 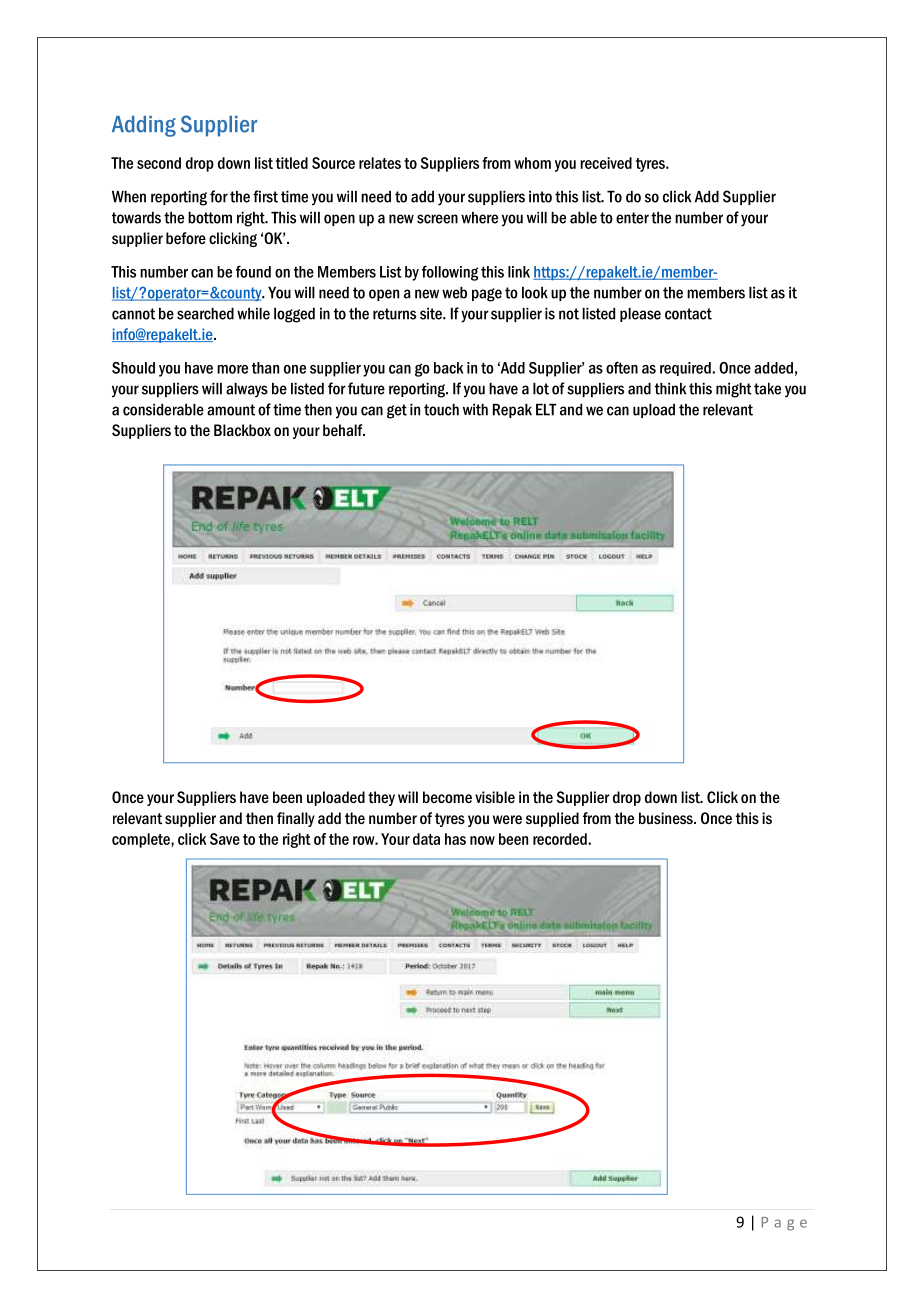 I want to click on relates, so click(x=380, y=163).
